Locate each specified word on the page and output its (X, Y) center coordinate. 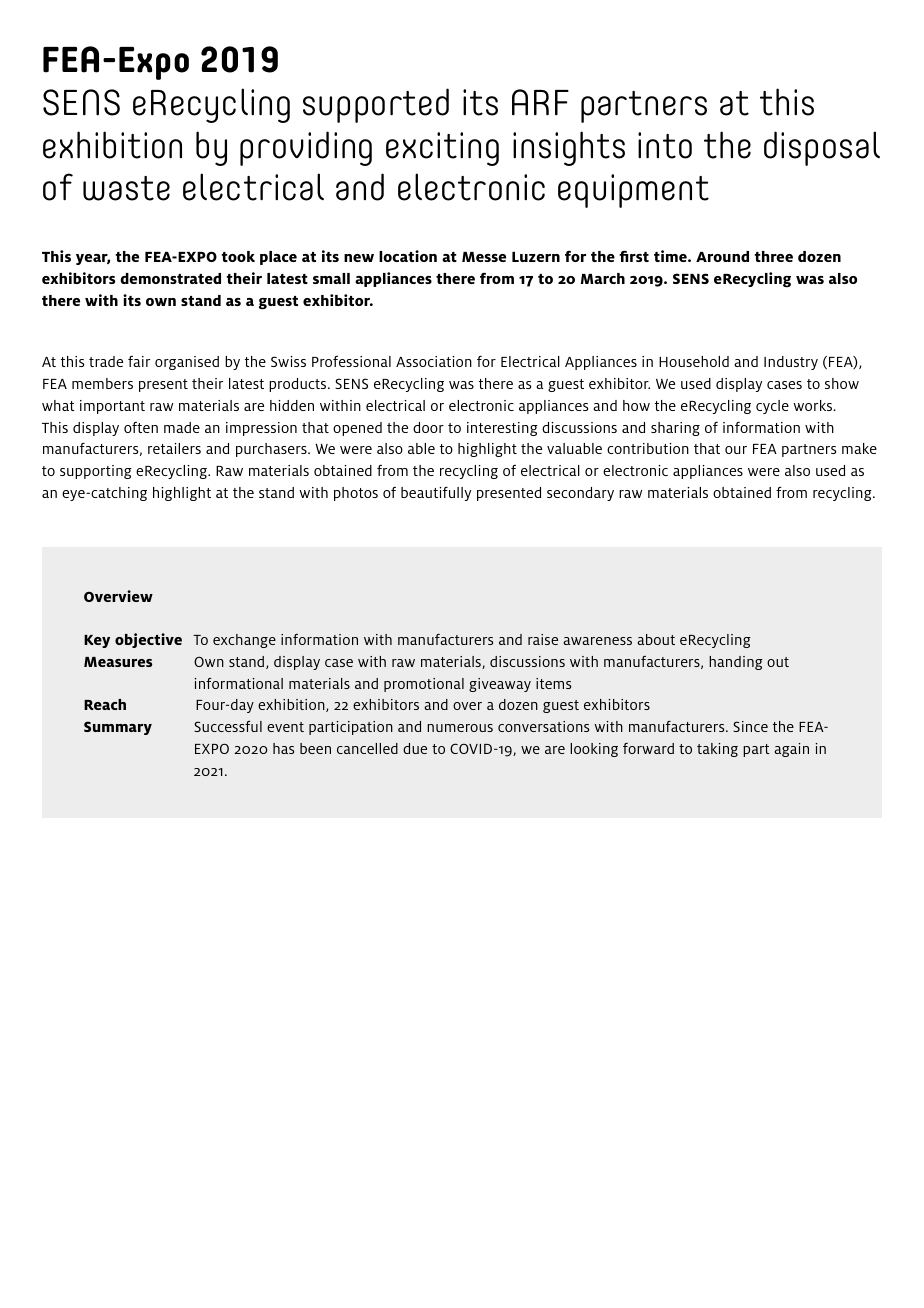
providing (306, 148)
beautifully (436, 493)
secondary (580, 494)
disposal (822, 148)
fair (139, 361)
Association (434, 361)
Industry (791, 363)
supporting (96, 472)
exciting (442, 149)
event (285, 727)
